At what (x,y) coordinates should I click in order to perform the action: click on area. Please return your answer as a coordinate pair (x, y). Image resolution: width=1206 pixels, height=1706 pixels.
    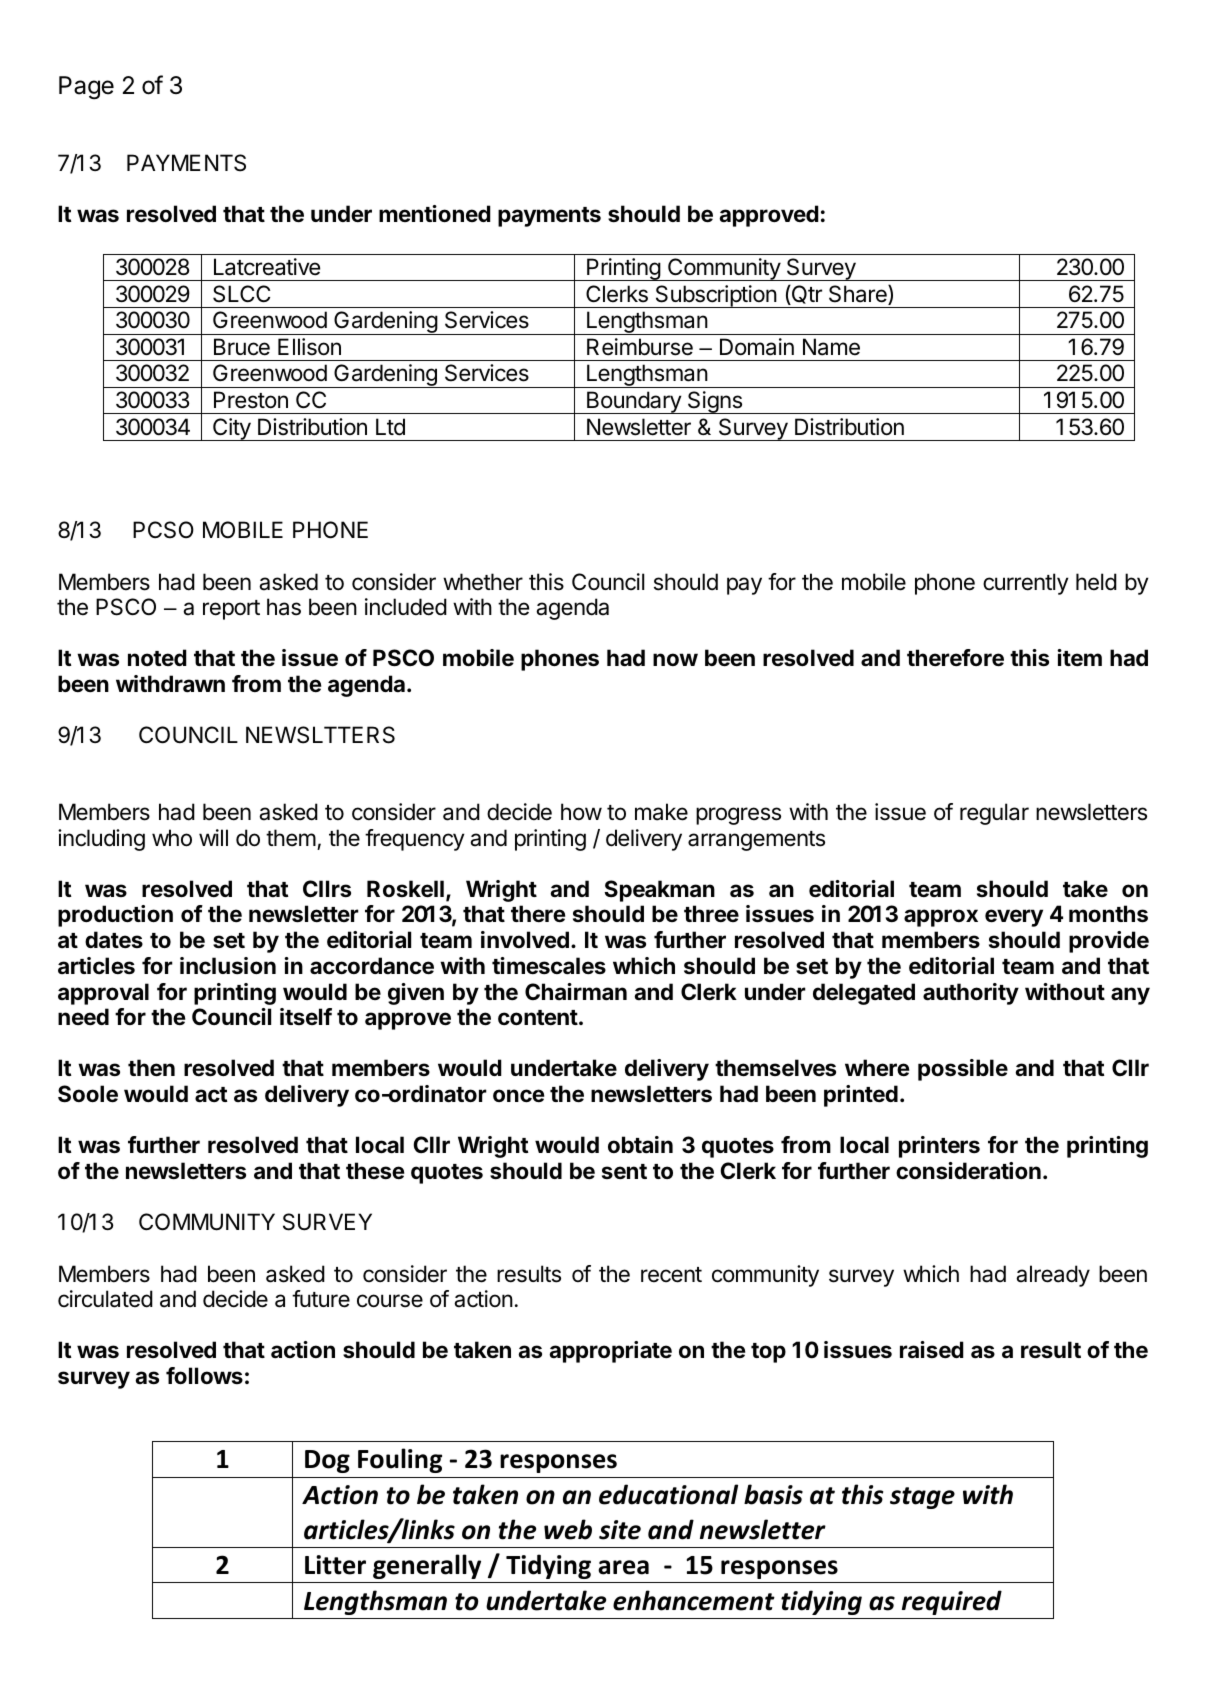
    Looking at the image, I should click on (623, 1567).
